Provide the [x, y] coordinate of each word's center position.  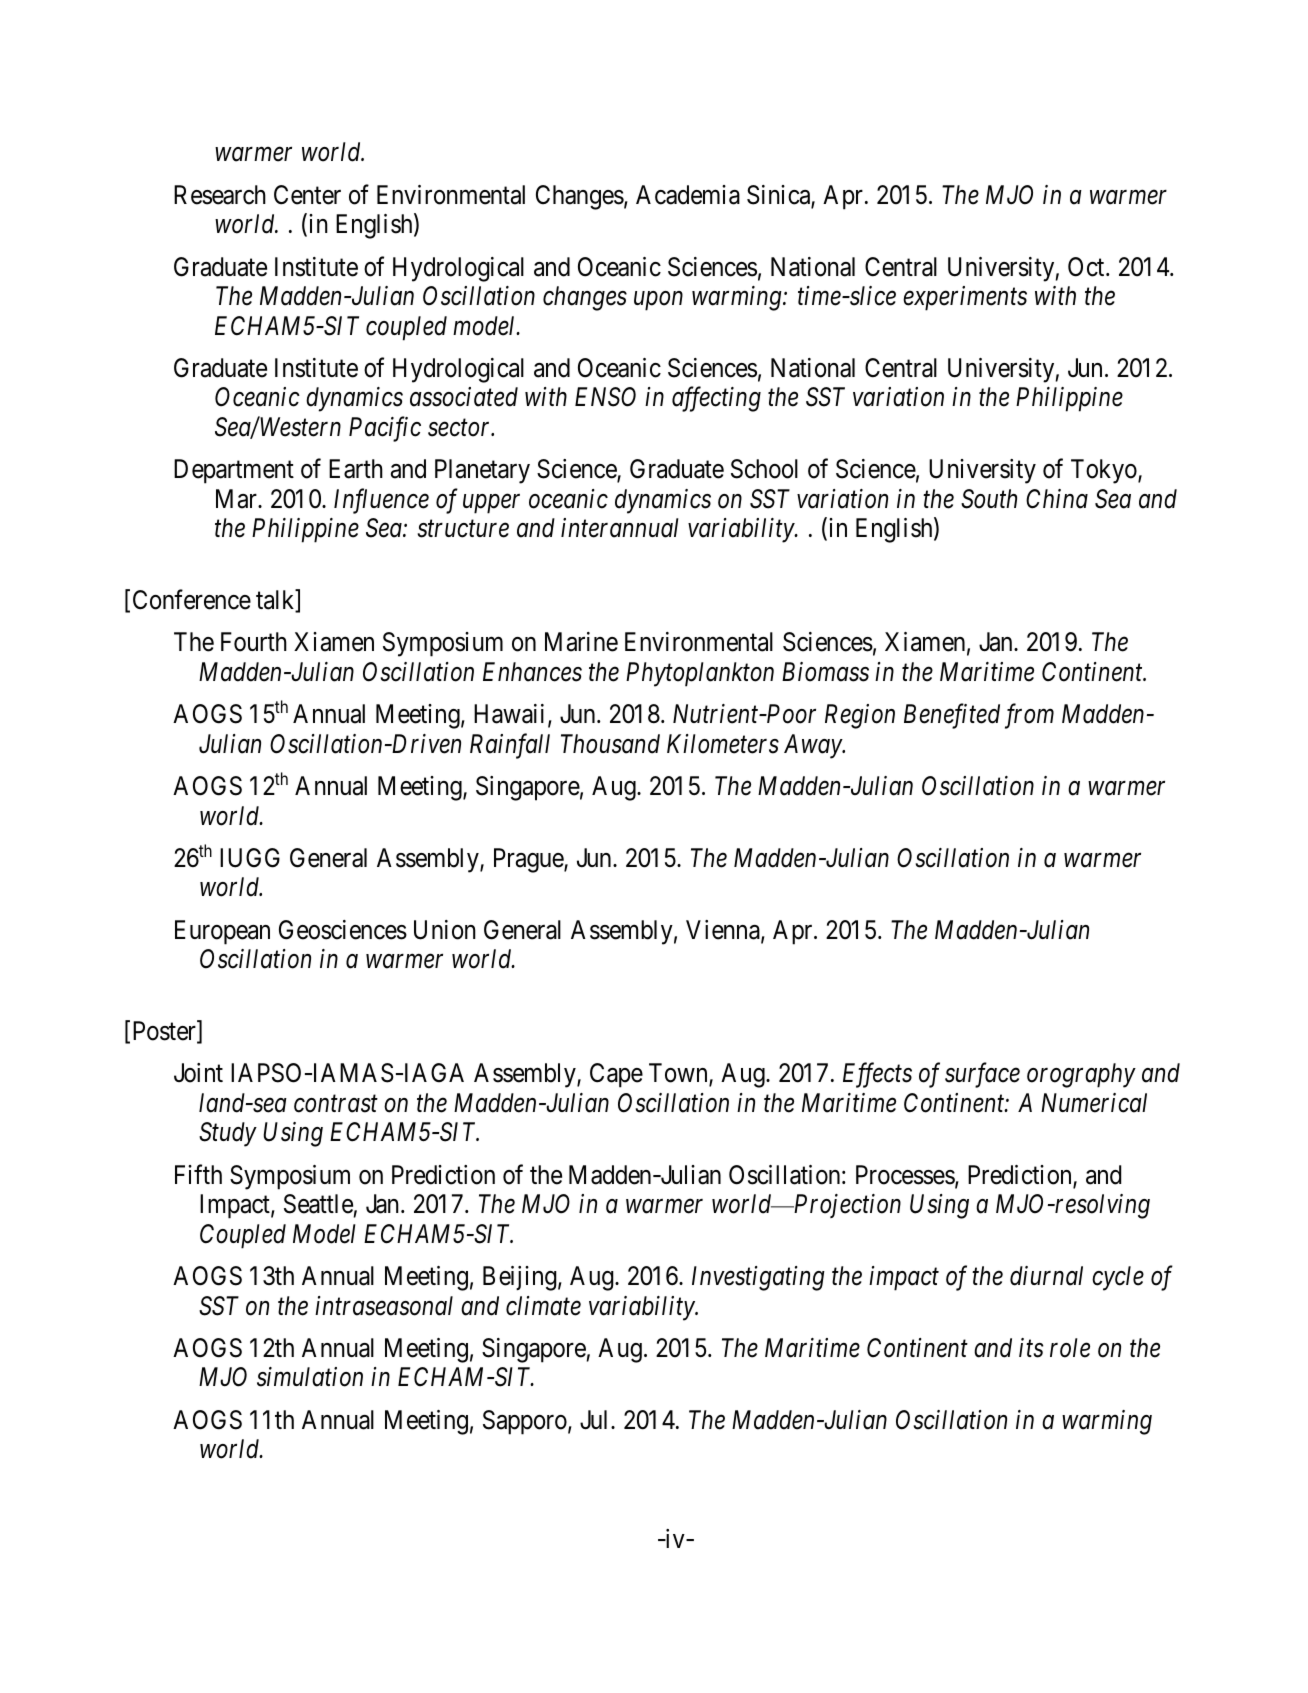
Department [234, 471]
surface [982, 1075]
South [989, 499]
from [1029, 716]
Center [307, 195]
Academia [688, 195]
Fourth [254, 642]
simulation [310, 1377]
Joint [198, 1073]
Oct [1087, 267]
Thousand [610, 744]
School [764, 469]
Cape [616, 1075]
